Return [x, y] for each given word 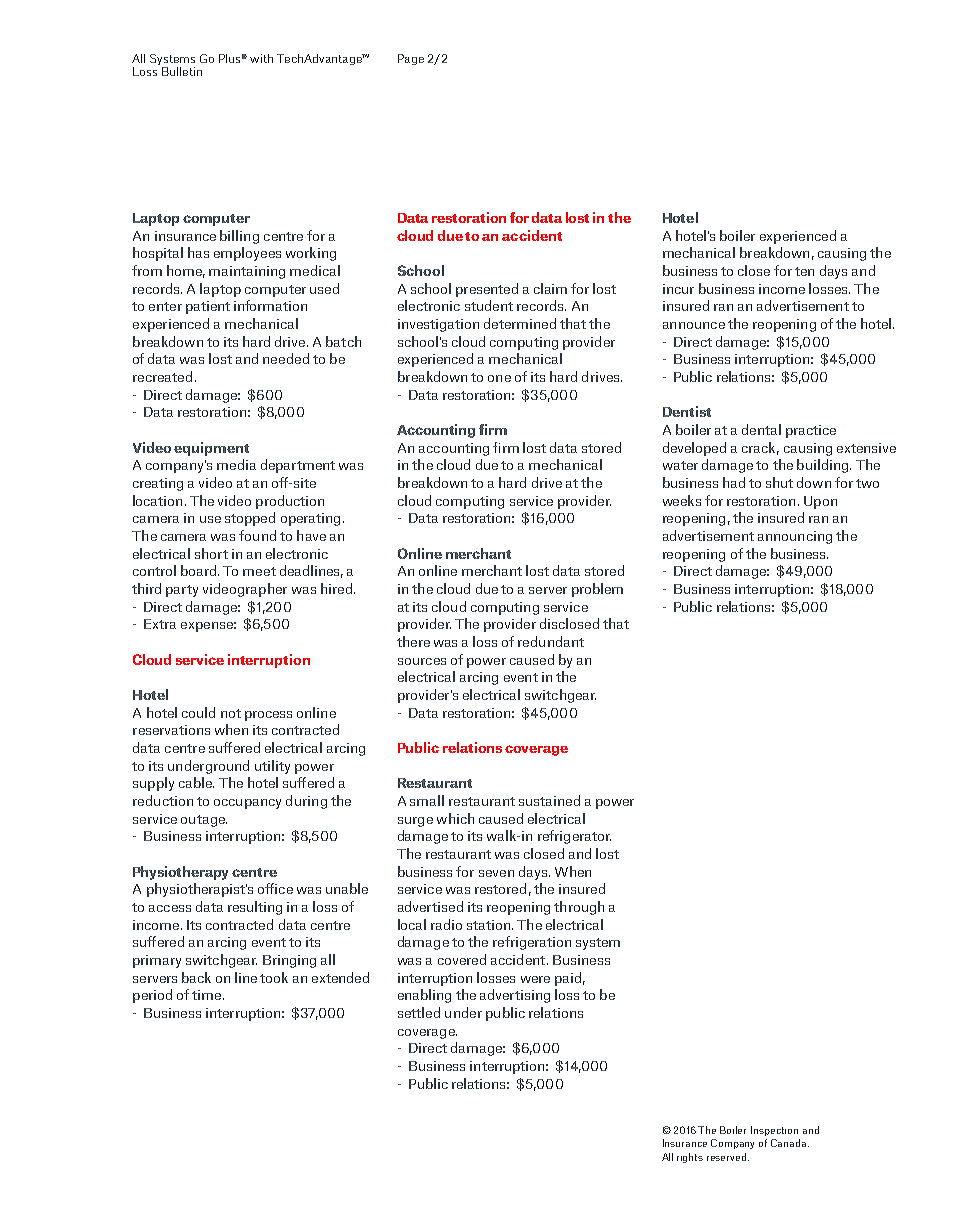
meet [259, 571]
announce [694, 325]
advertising [515, 996]
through [579, 908]
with [261, 58]
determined [520, 323]
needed [286, 358]
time [206, 995]
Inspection [774, 1131]
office [275, 888]
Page [411, 59]
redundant [551, 641]
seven [496, 873]
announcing [795, 537]
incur [678, 289]
